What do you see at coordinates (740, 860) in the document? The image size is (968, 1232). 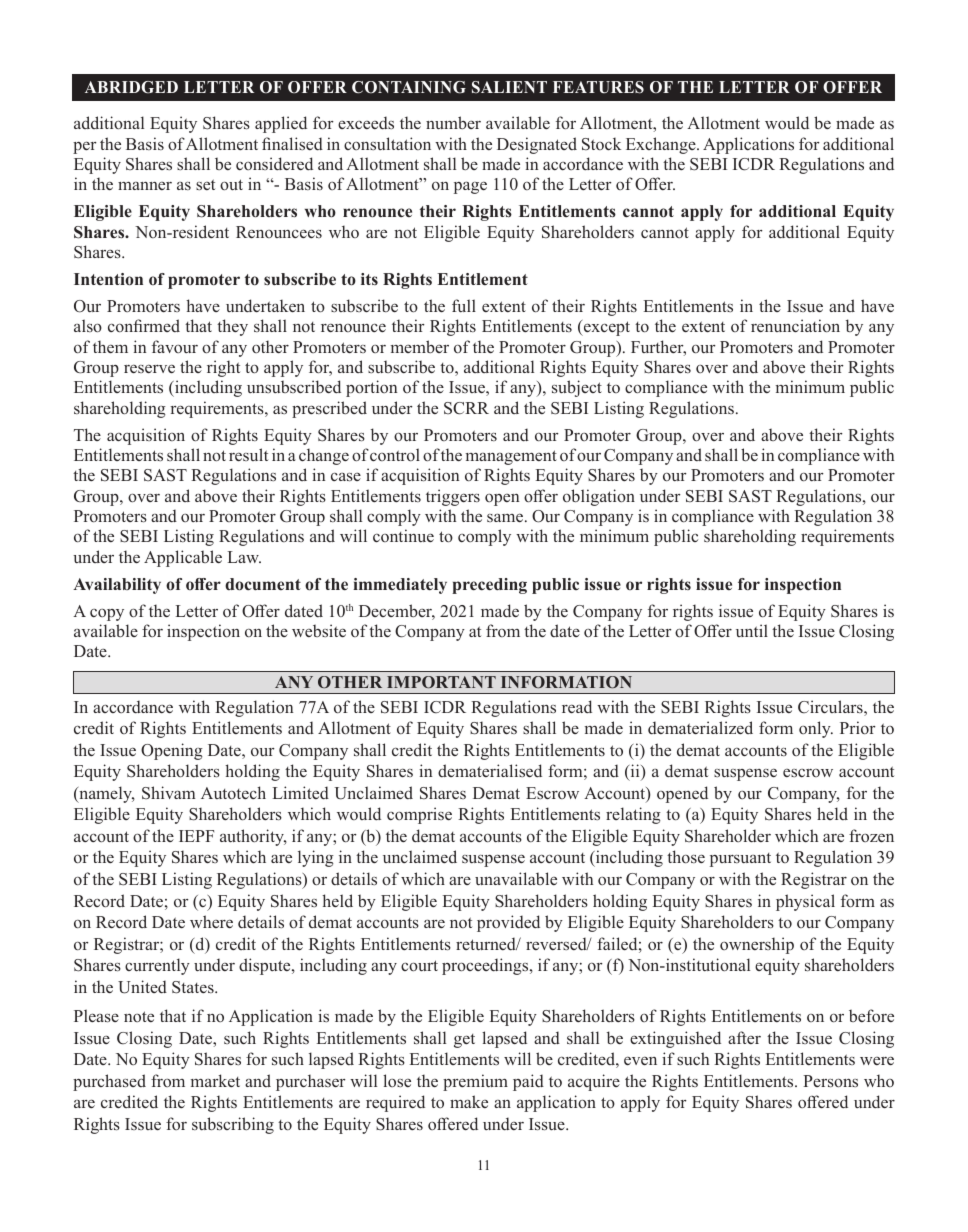 I see `pursuant` at bounding box center [740, 860].
